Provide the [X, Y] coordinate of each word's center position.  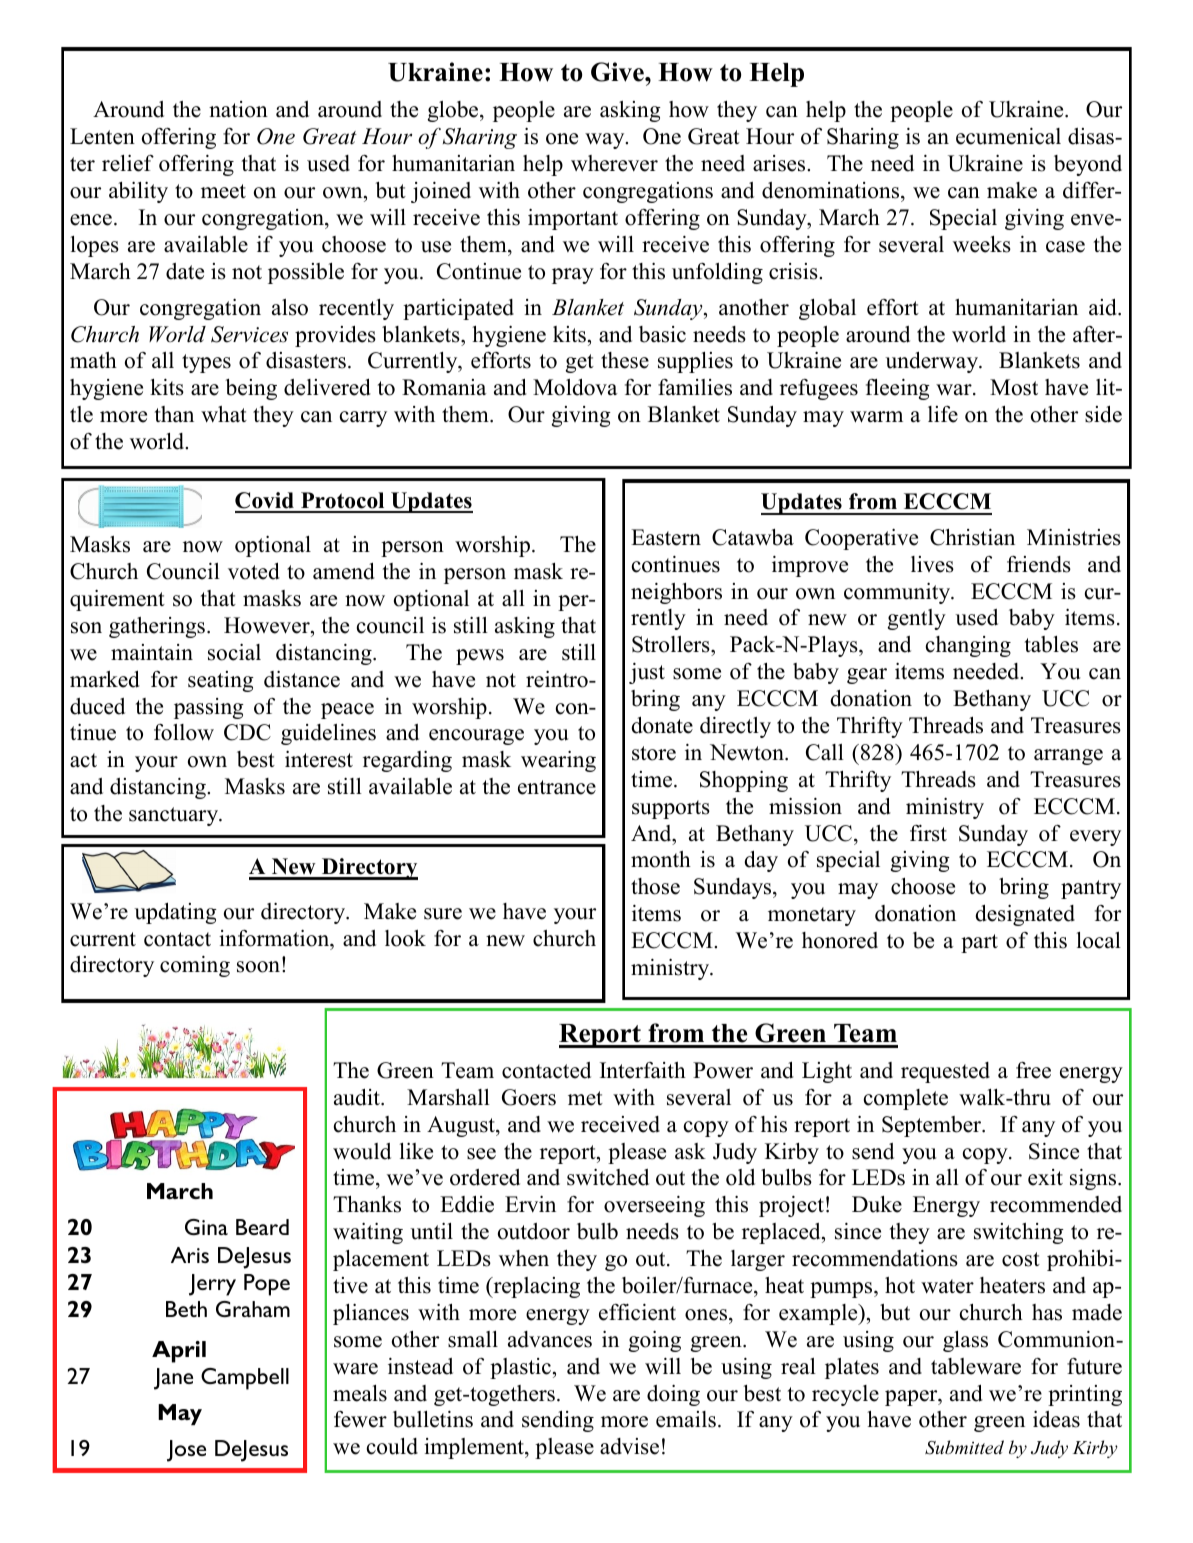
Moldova [575, 387]
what [224, 414]
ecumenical [1008, 136]
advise [629, 1446]
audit [358, 1097]
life [943, 414]
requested [945, 1072]
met [585, 1098]
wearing [558, 761]
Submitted [964, 1447]
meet [223, 191]
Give [618, 72]
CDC [247, 732]
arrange [1068, 757]
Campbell [245, 1379]
